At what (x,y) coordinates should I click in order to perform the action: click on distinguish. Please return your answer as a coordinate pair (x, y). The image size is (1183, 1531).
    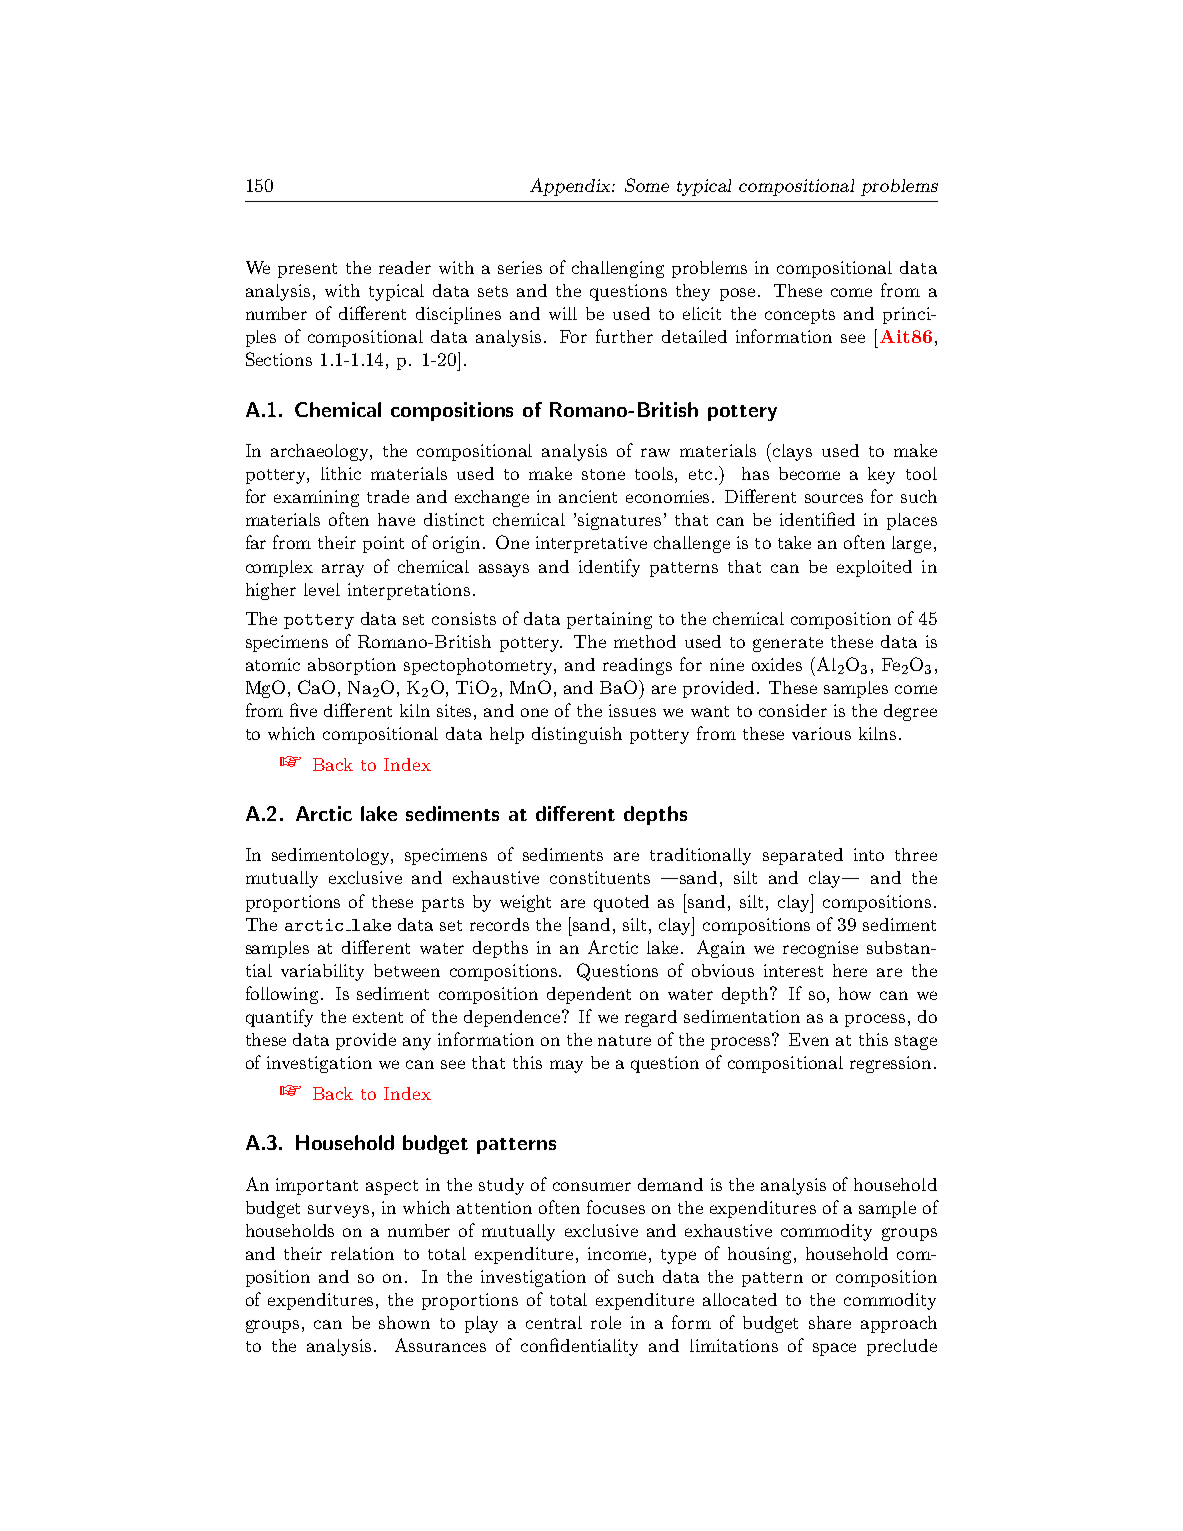
    Looking at the image, I should click on (577, 735).
